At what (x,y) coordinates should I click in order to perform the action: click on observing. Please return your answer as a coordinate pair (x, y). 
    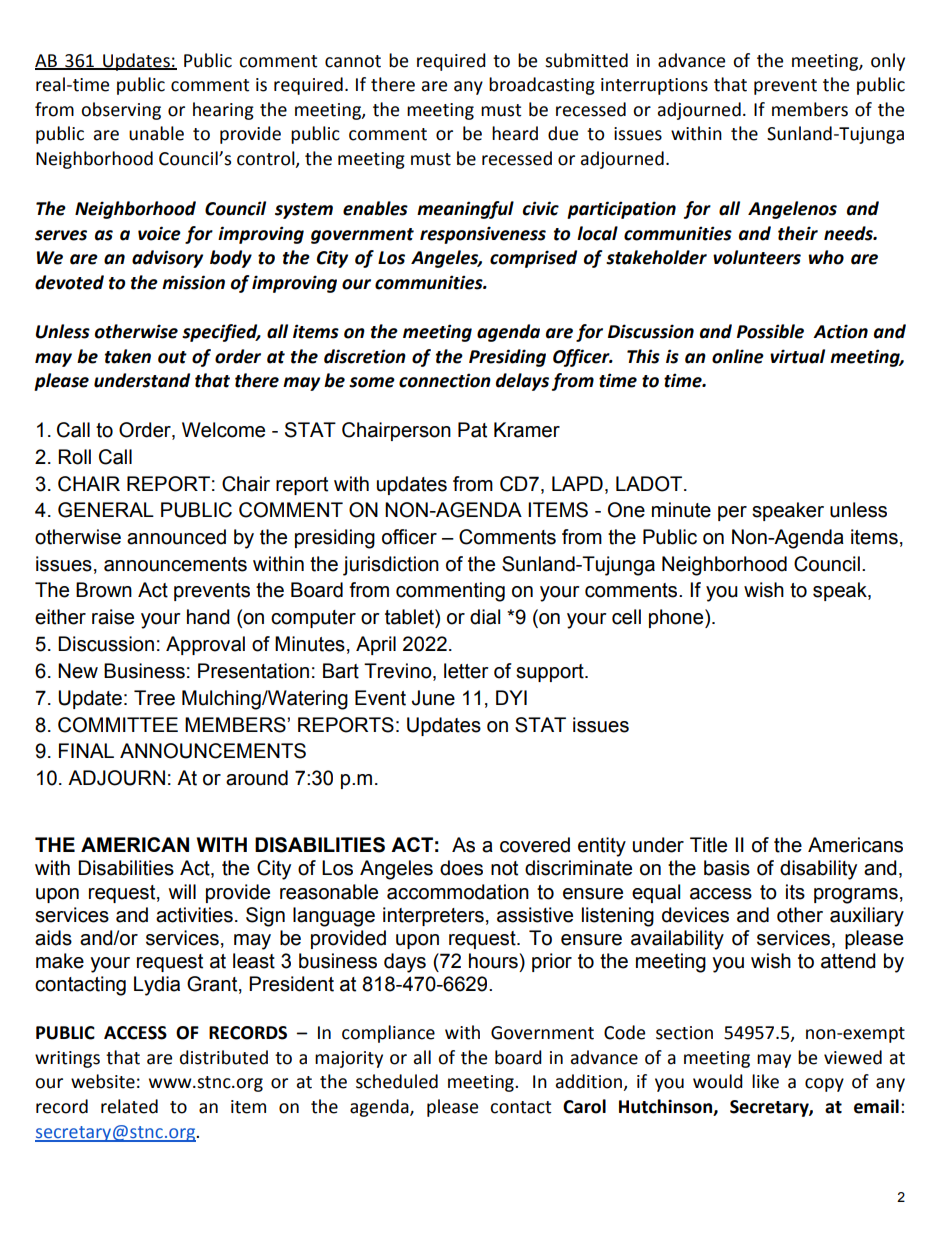
    Looking at the image, I should click on (121, 111).
